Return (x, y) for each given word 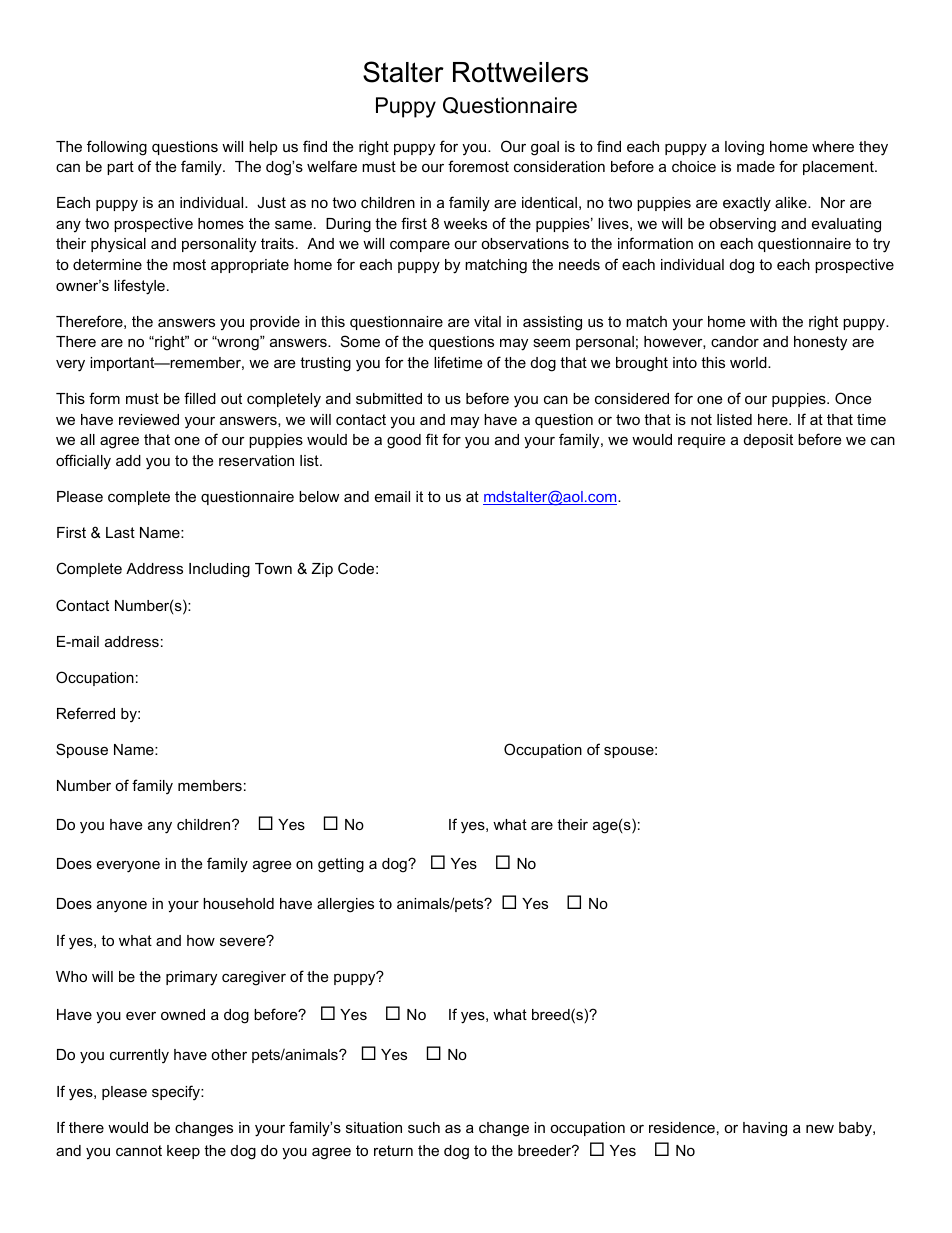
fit (432, 439)
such (424, 1127)
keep (183, 1152)
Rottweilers (520, 72)
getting (341, 865)
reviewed (149, 419)
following (117, 148)
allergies (345, 905)
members (210, 785)
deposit (768, 441)
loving (744, 148)
